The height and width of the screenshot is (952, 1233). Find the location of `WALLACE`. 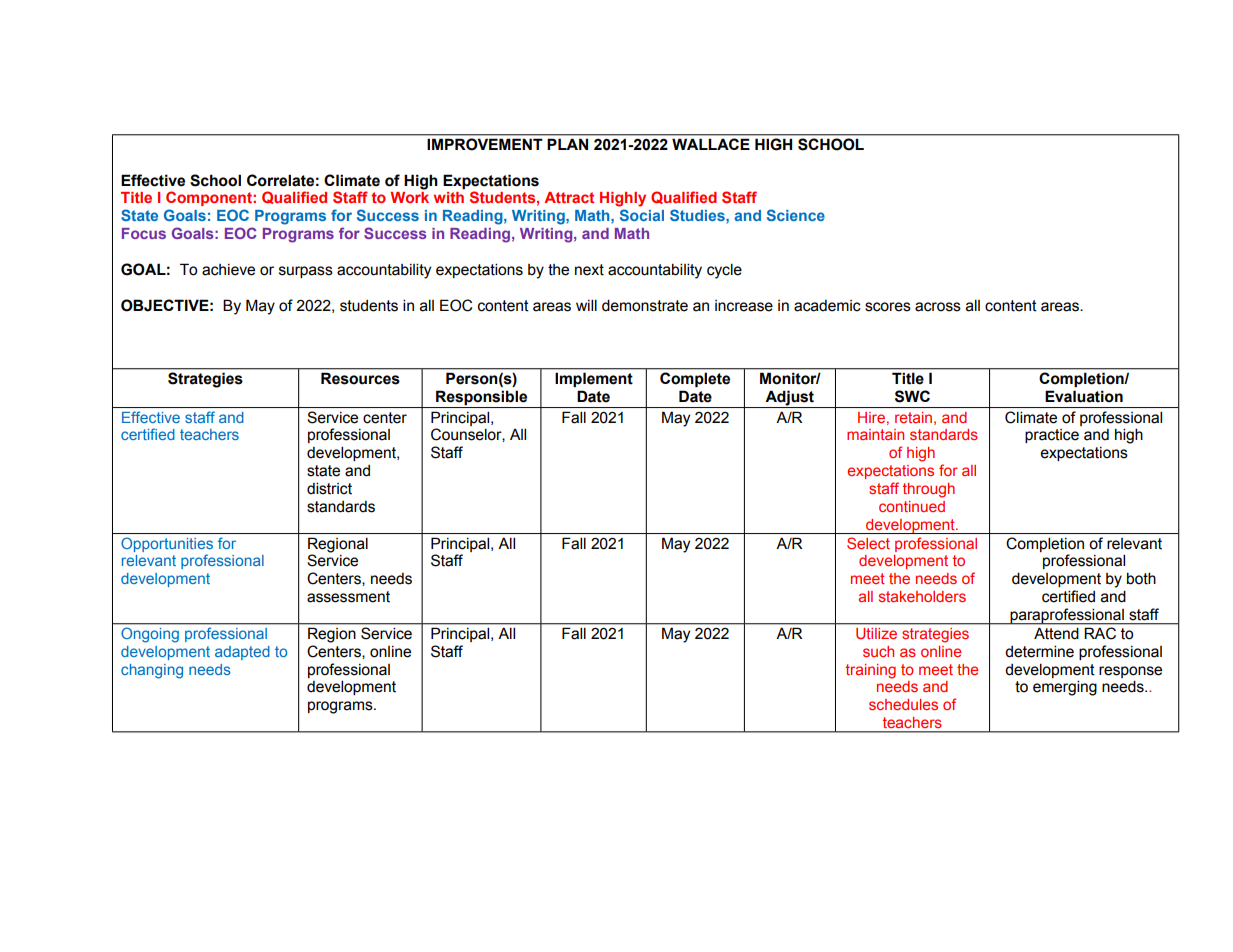

WALLACE is located at coordinates (710, 144).
